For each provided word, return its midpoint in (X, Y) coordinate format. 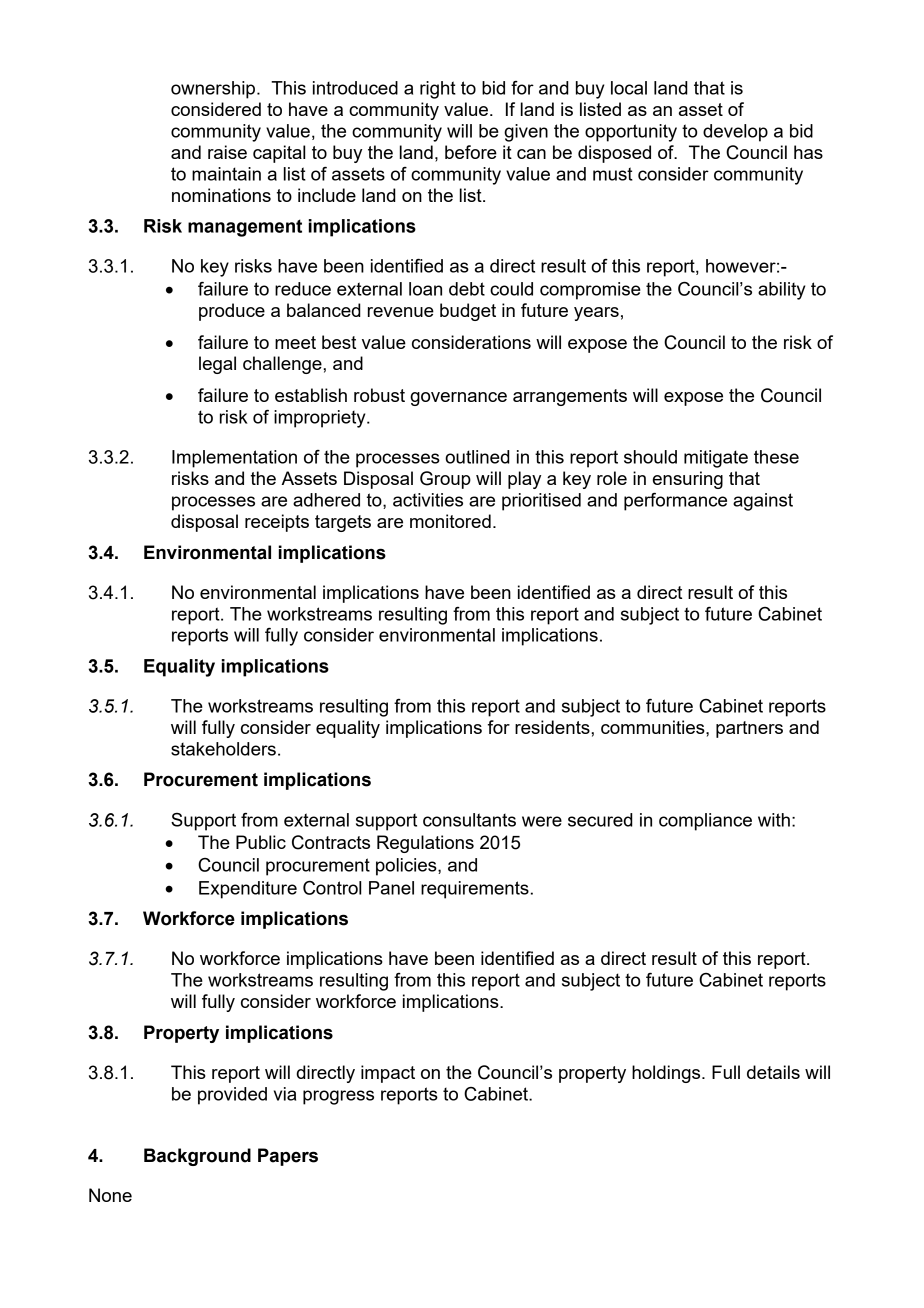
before (471, 152)
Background (197, 1157)
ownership (214, 90)
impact (388, 1074)
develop (735, 133)
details (773, 1072)
